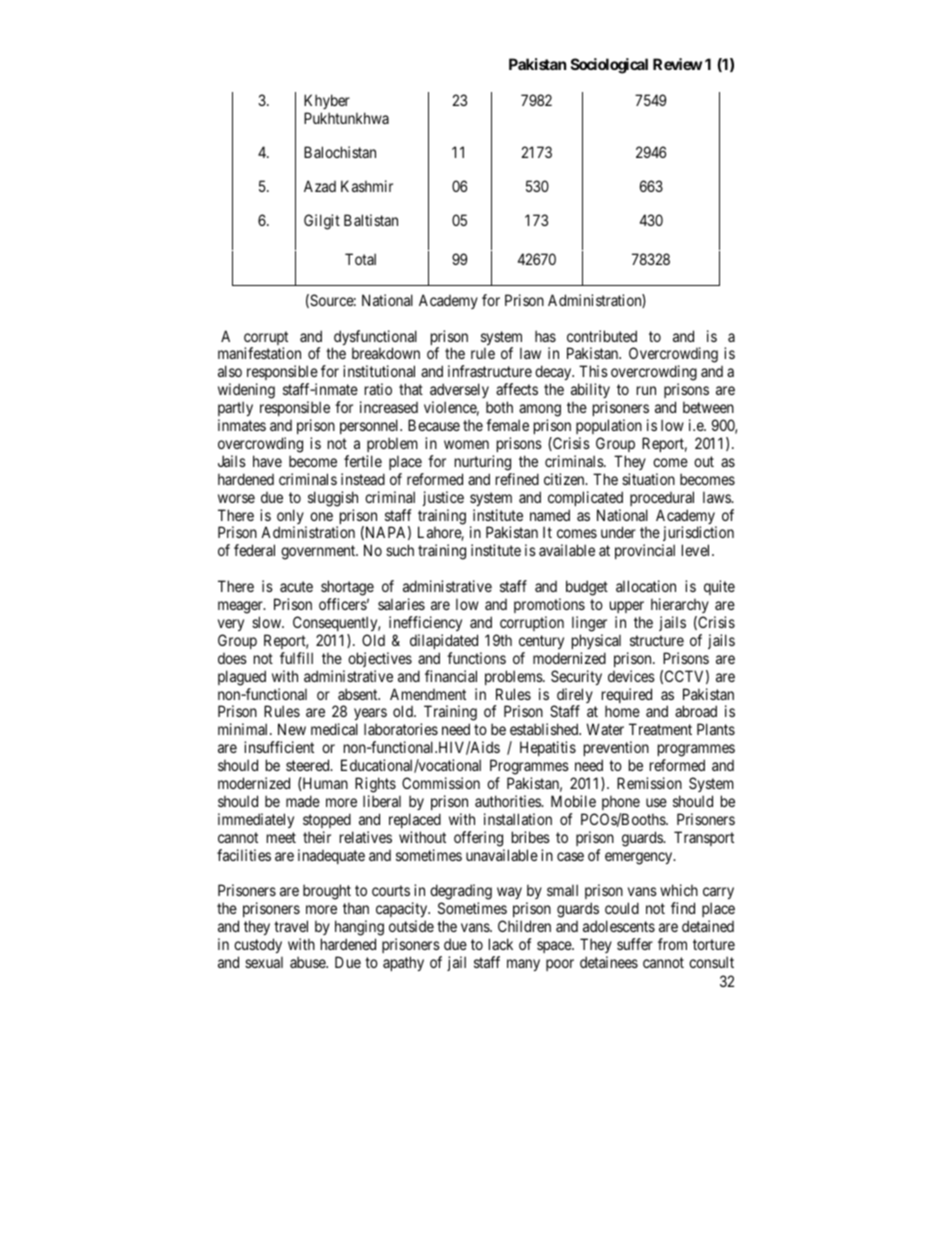  Describe the element at coordinates (545, 336) in the screenshot. I see `has` at that location.
